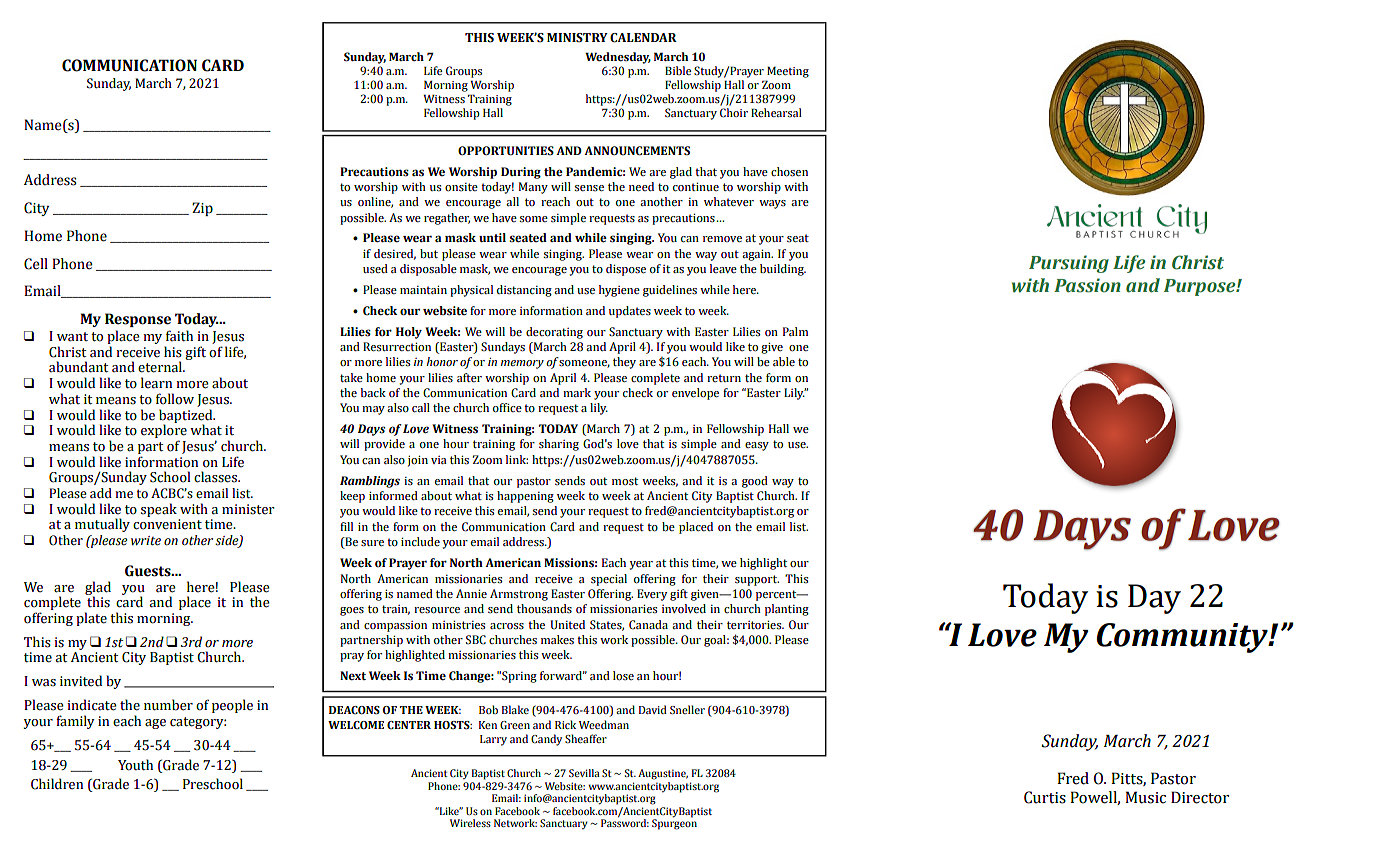 The height and width of the image is (850, 1400). What do you see at coordinates (626, 270) in the image?
I see `dispose` at bounding box center [626, 270].
